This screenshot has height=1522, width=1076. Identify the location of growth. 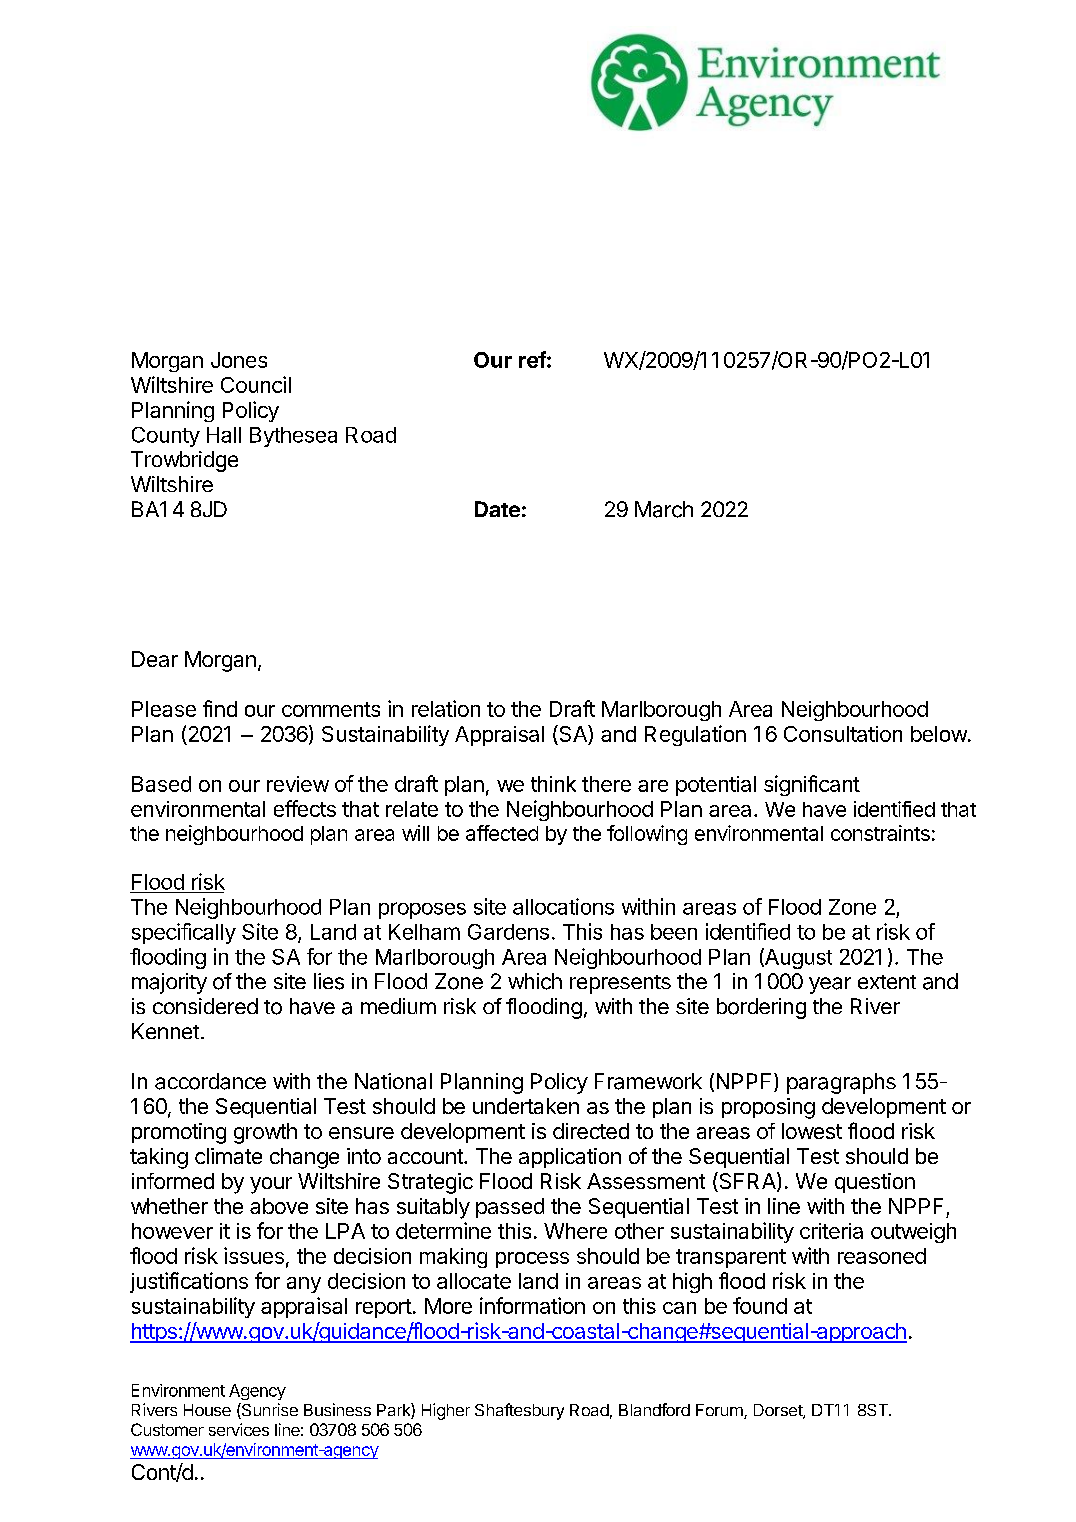
(265, 1133).
